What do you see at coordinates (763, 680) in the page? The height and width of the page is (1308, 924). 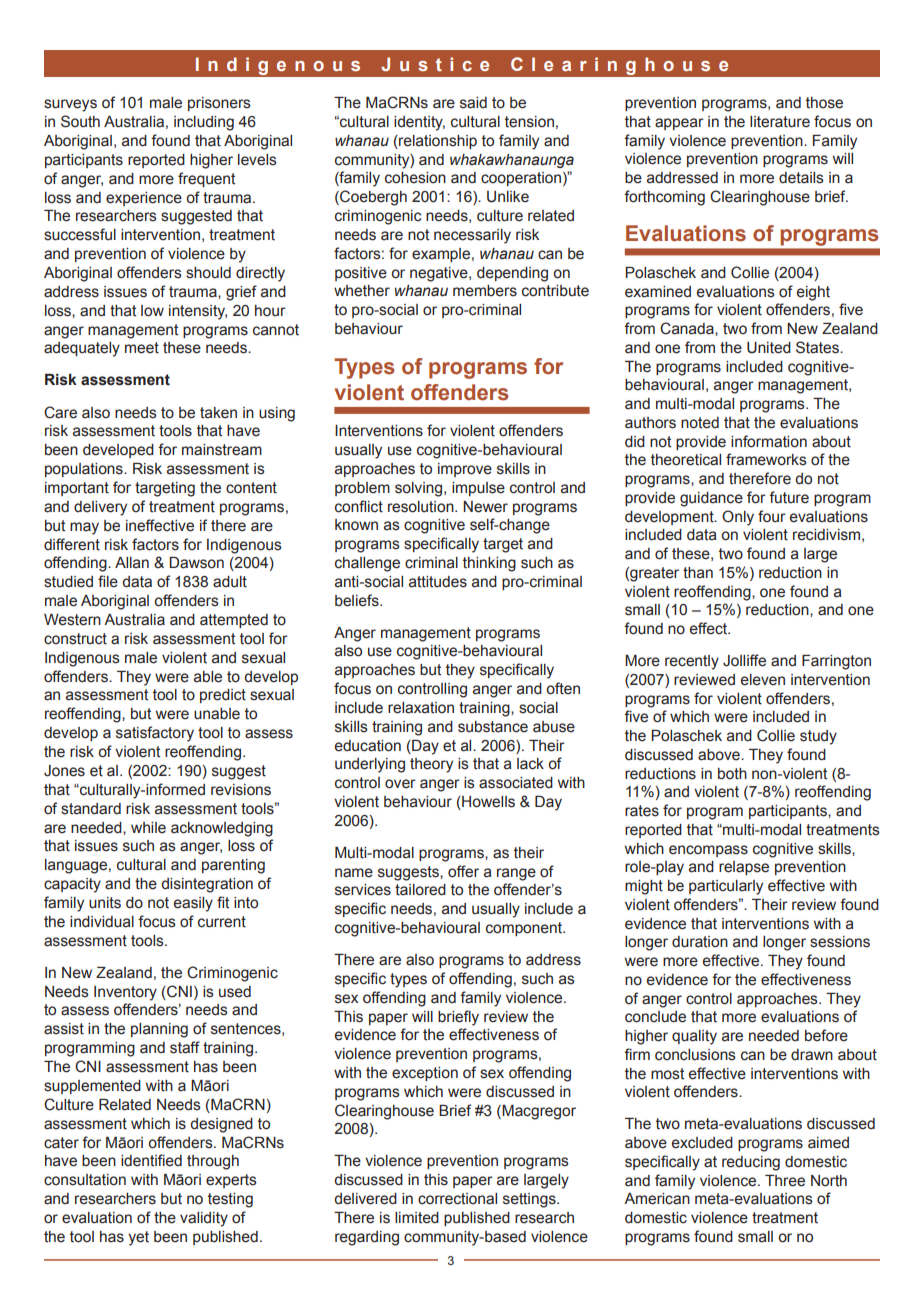 I see `eleven` at bounding box center [763, 680].
